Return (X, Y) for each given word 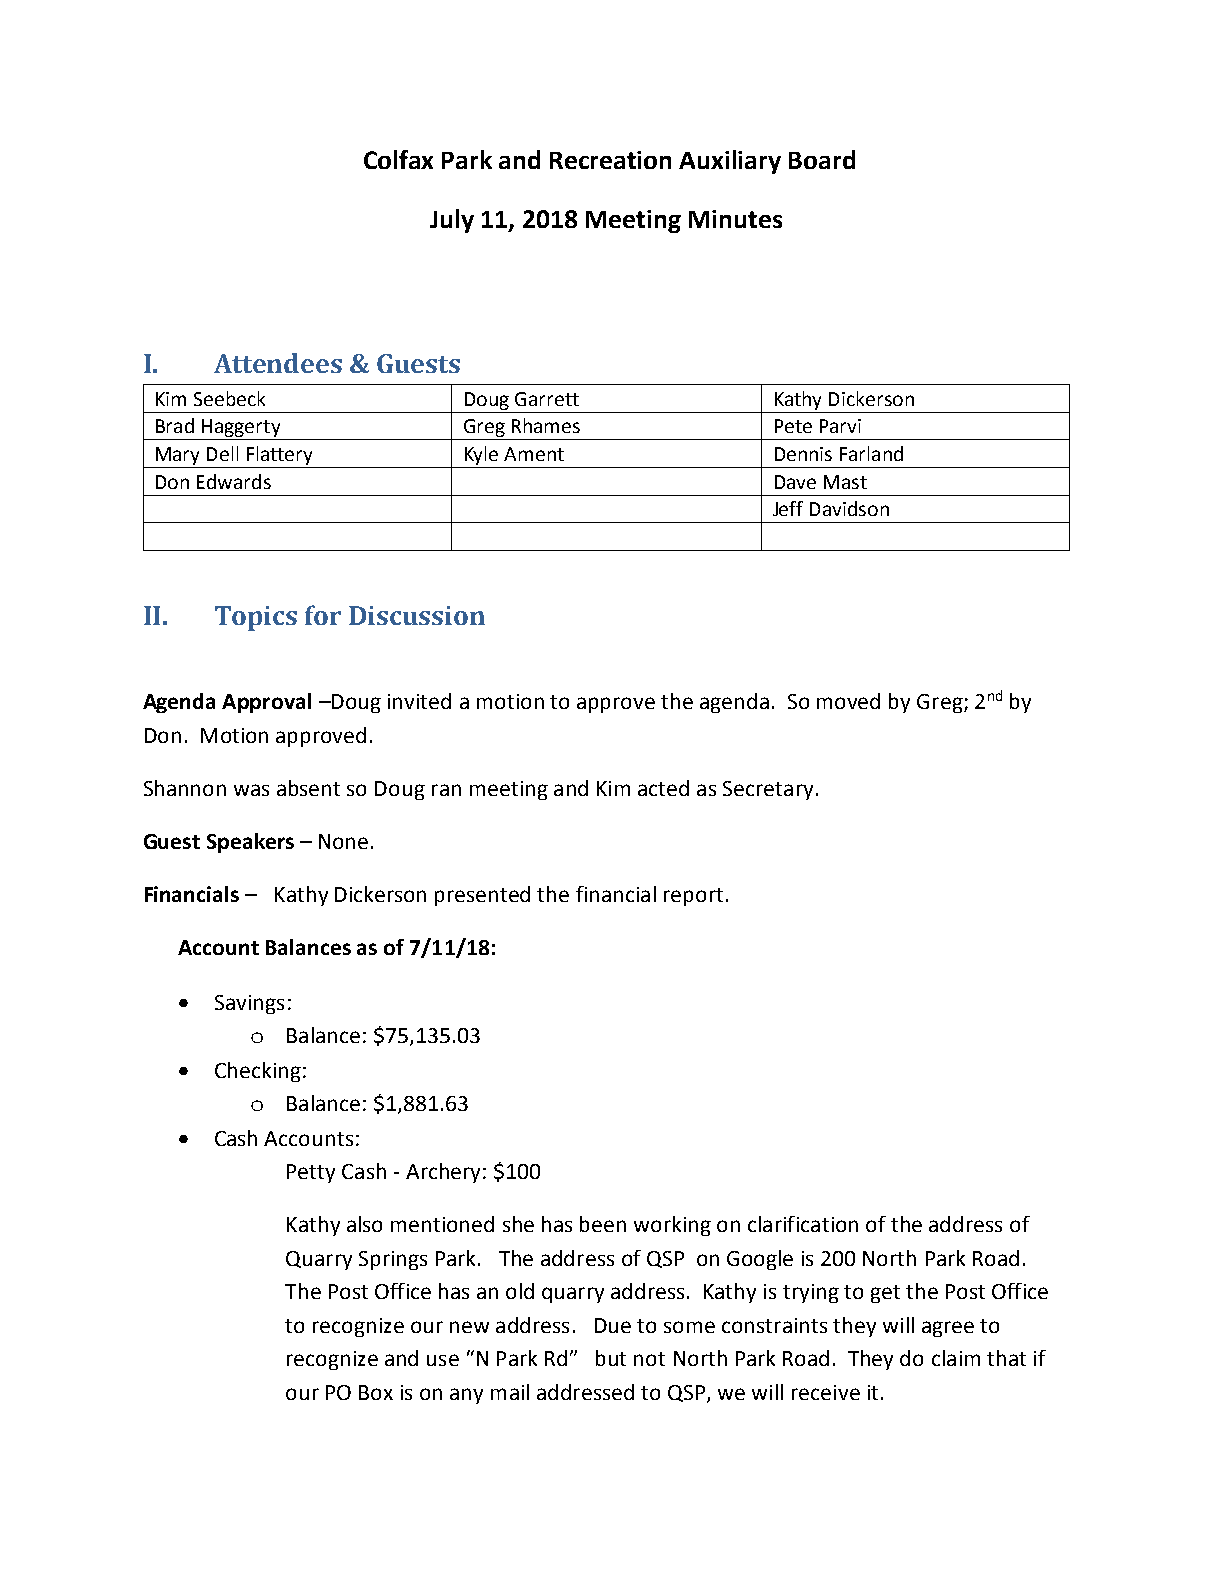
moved (848, 701)
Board (822, 159)
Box (376, 1392)
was (251, 790)
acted (663, 788)
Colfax (398, 159)
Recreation (610, 160)
